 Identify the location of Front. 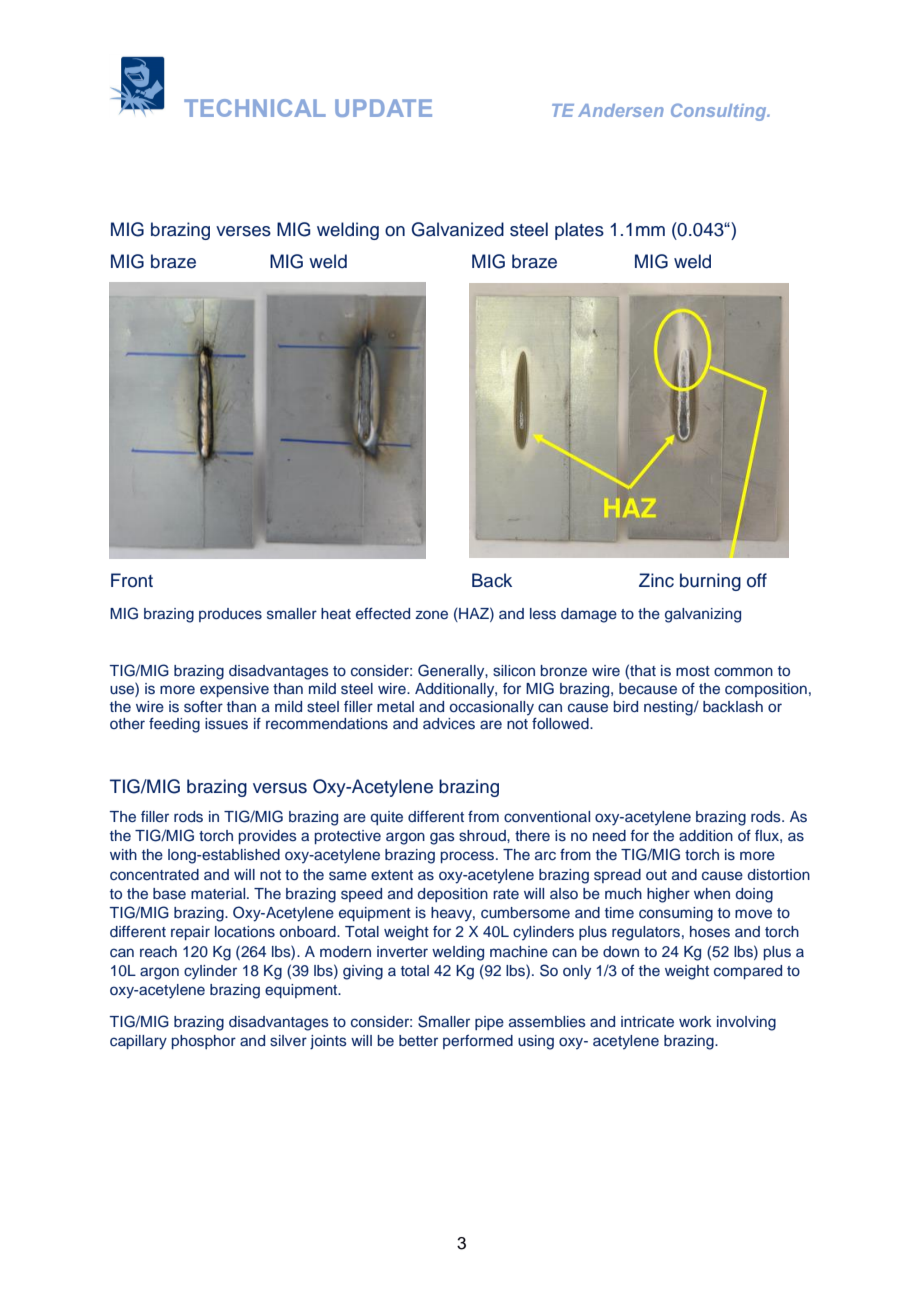
(132, 580).
